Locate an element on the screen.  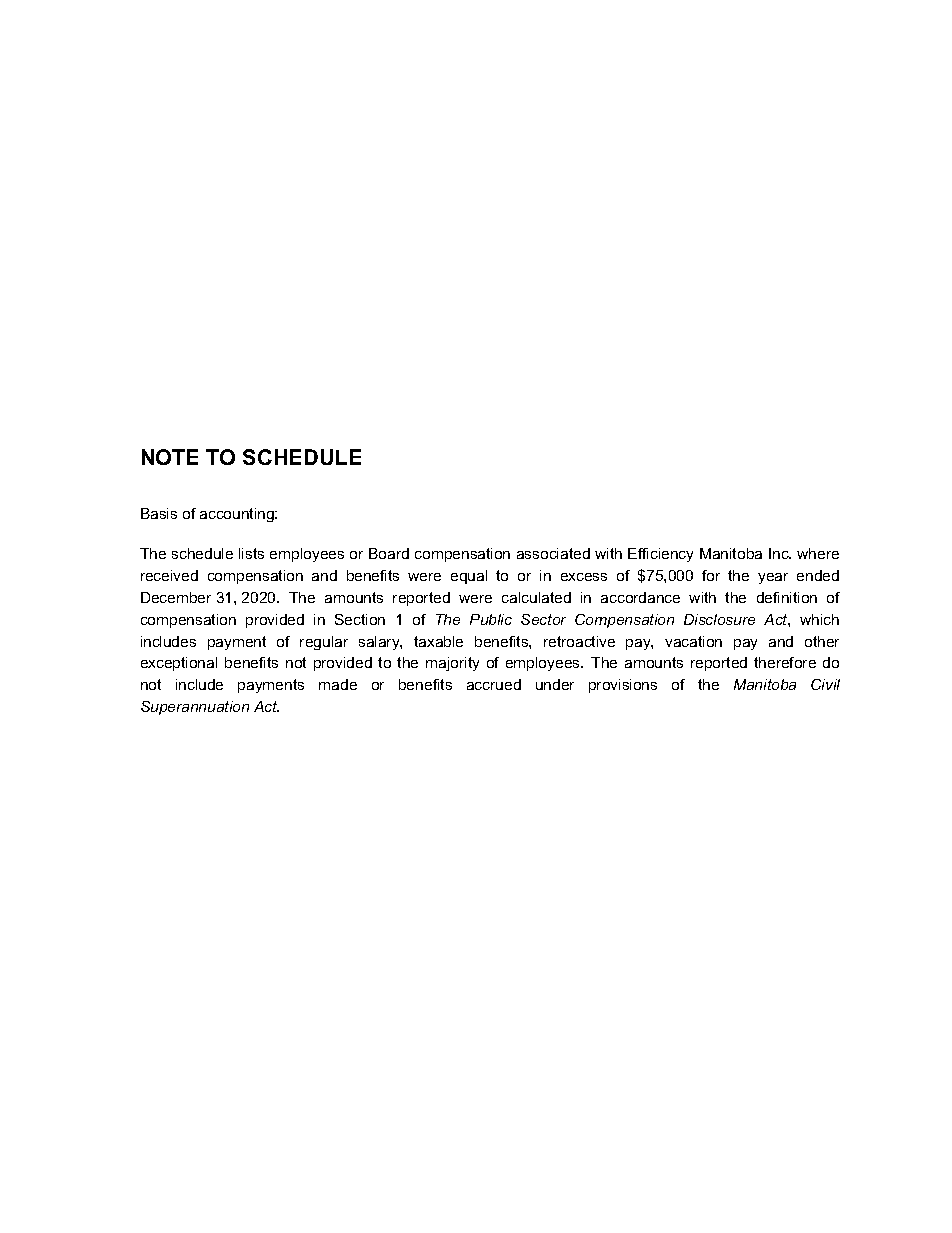
year is located at coordinates (773, 578).
